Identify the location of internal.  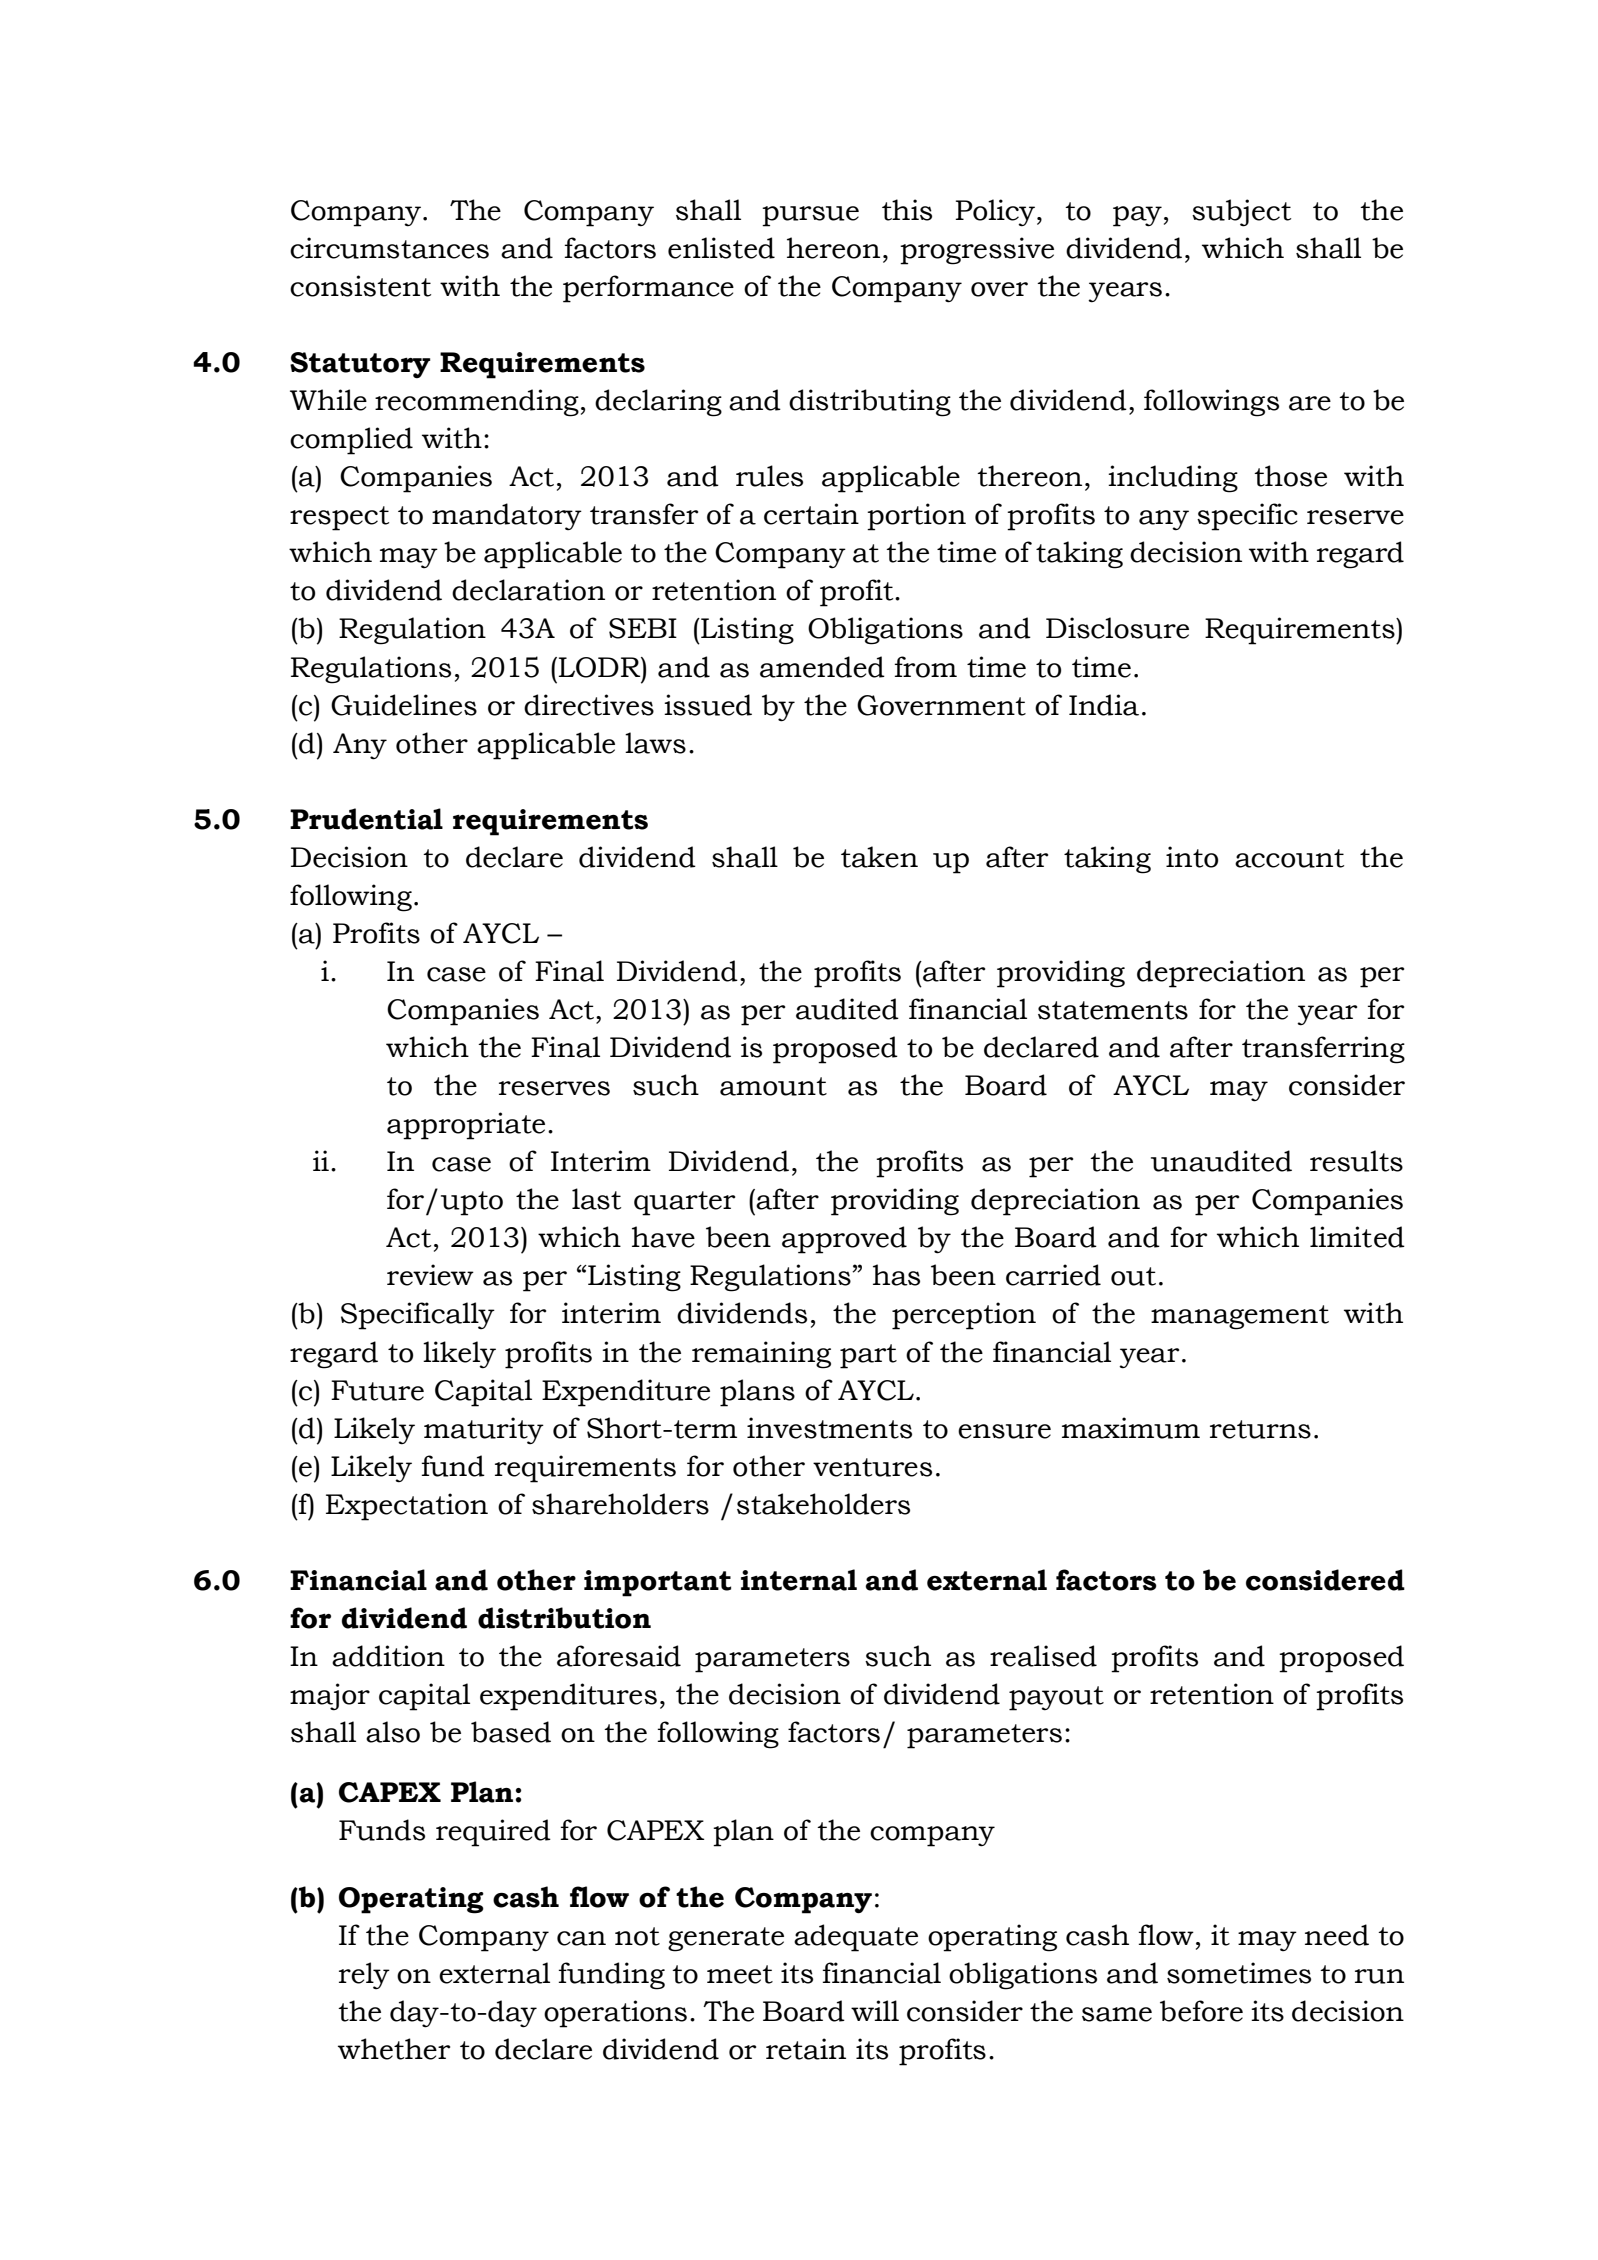
(799, 1580).
